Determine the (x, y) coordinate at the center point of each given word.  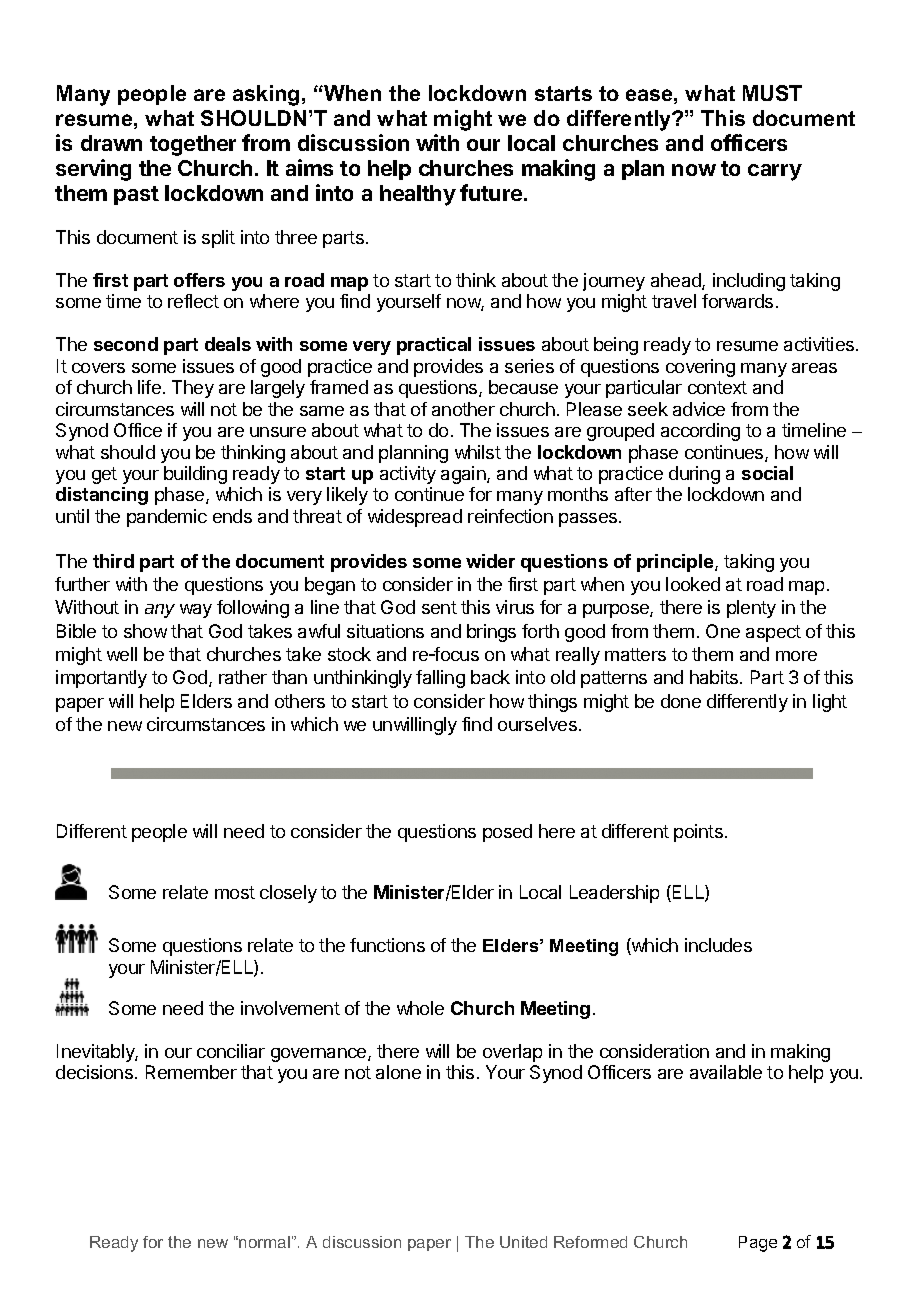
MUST (772, 93)
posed (507, 833)
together (193, 145)
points (698, 833)
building (195, 475)
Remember (191, 1072)
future (492, 192)
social (767, 473)
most (235, 892)
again (464, 475)
